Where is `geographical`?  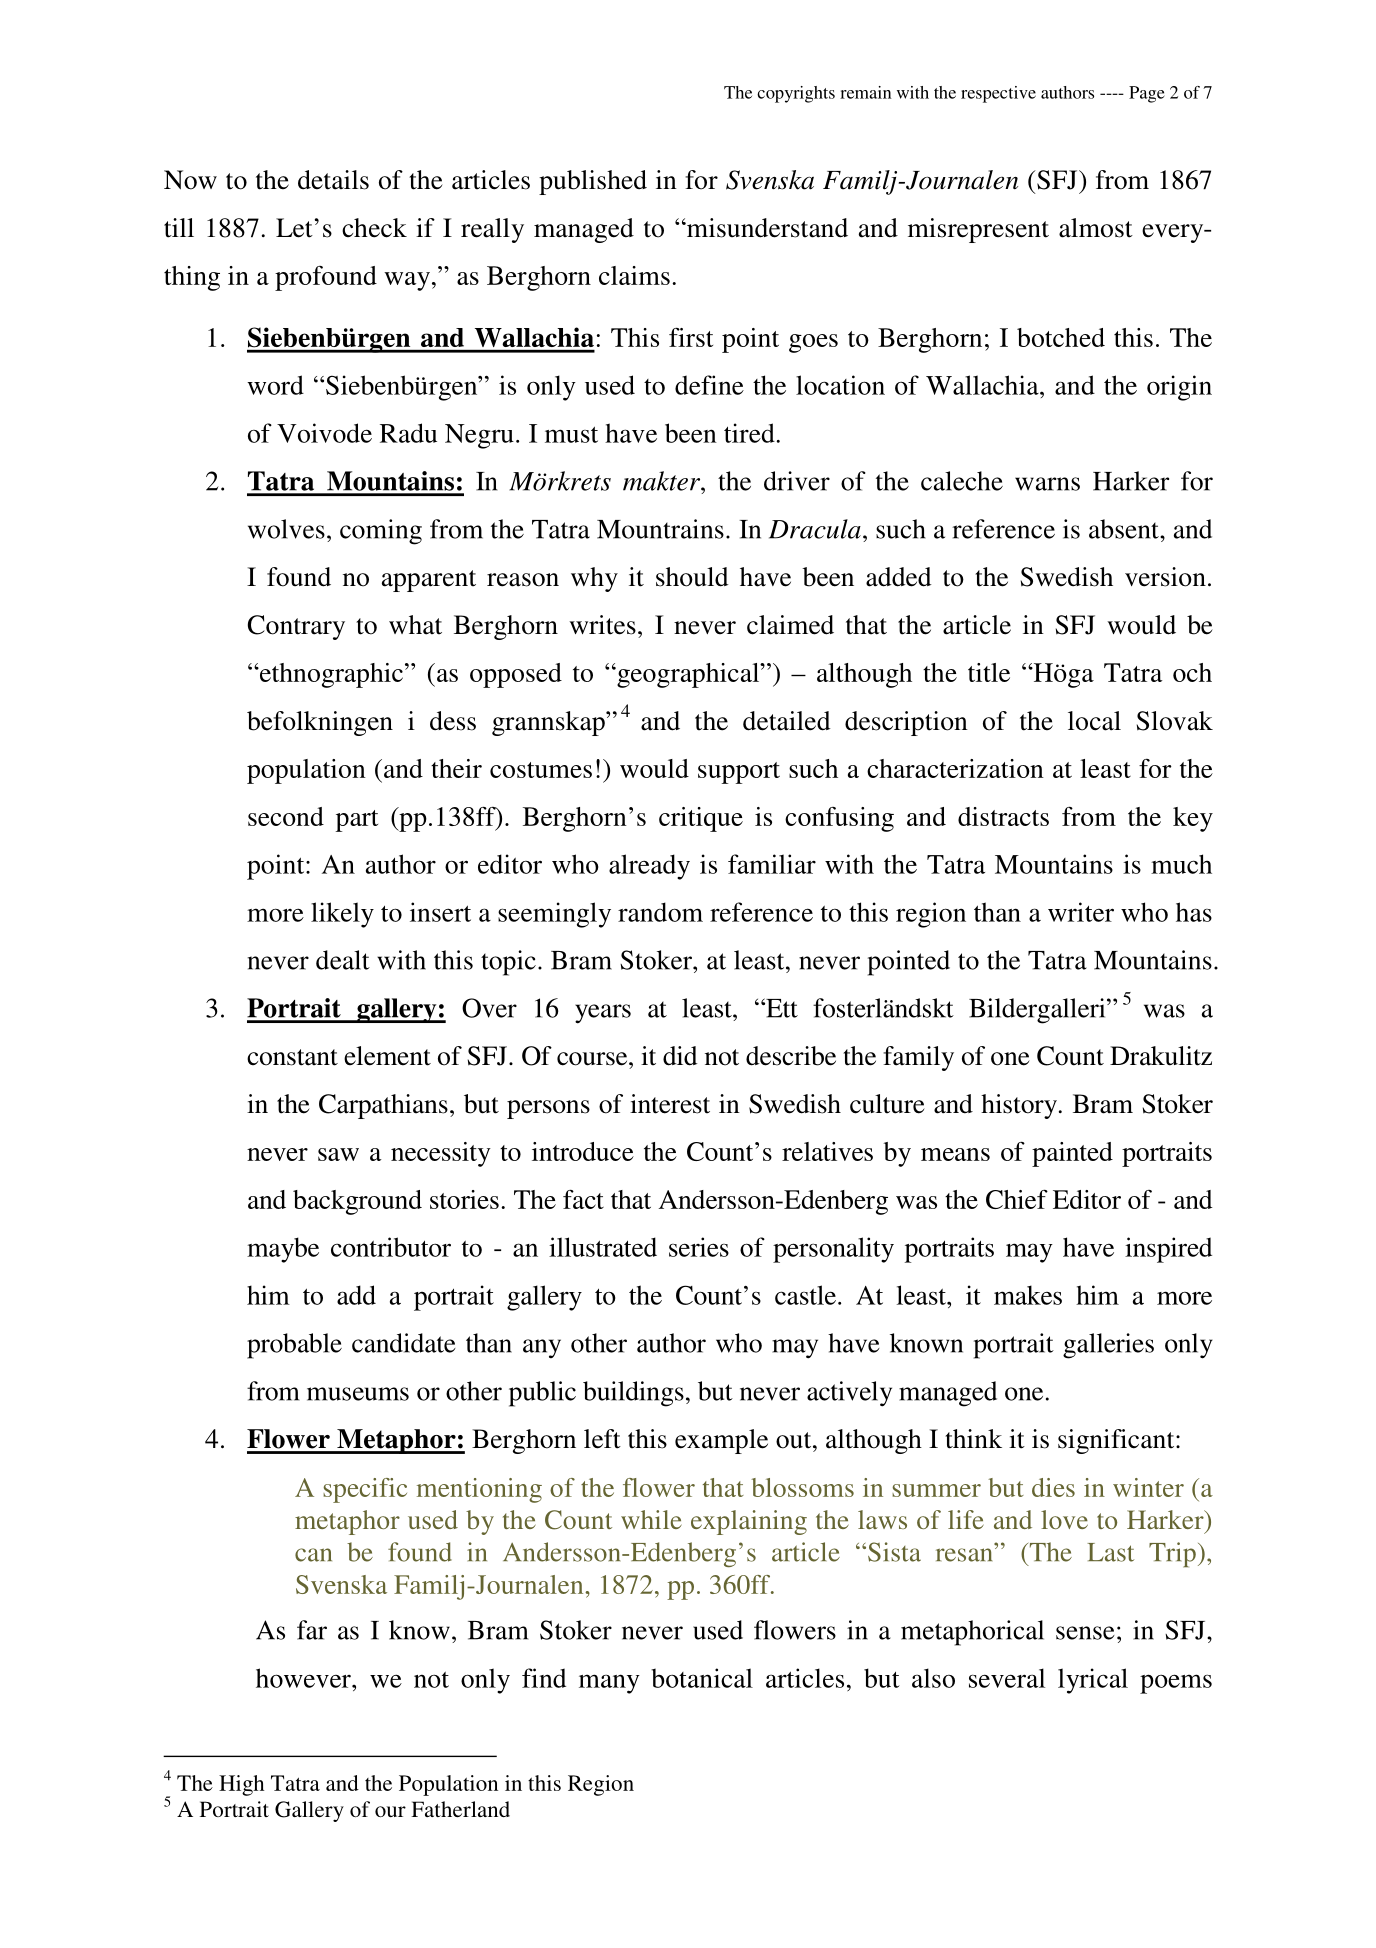
geographical is located at coordinates (688, 675).
